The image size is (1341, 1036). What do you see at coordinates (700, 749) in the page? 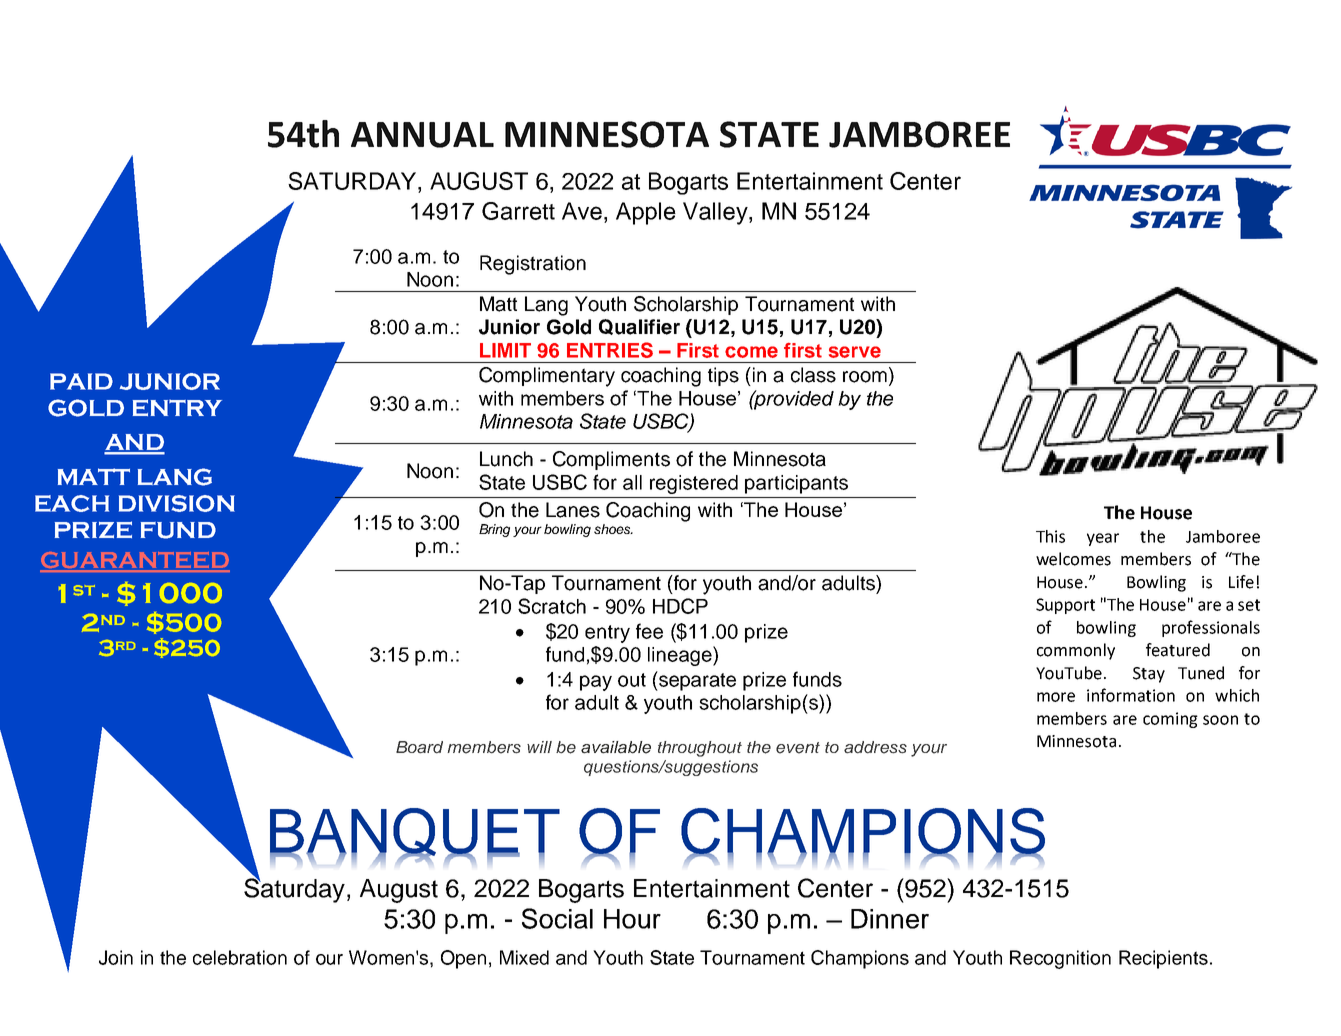
I see `throughout` at bounding box center [700, 749].
